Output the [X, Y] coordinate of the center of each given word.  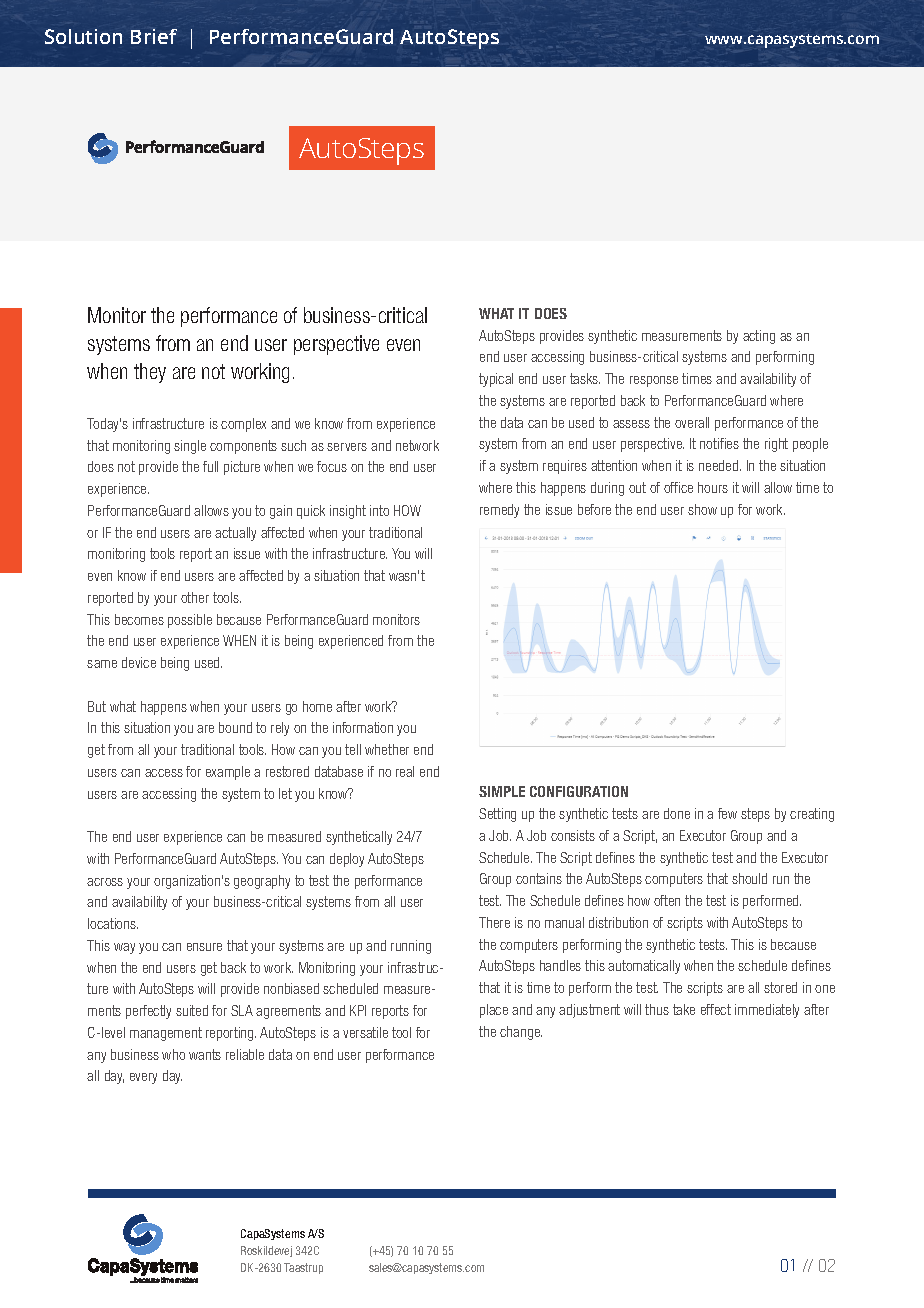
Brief [154, 36]
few [727, 813]
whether [387, 749]
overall [692, 422]
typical [496, 380]
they [150, 373]
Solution [83, 36]
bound [235, 727]
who [173, 1054]
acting [759, 337]
